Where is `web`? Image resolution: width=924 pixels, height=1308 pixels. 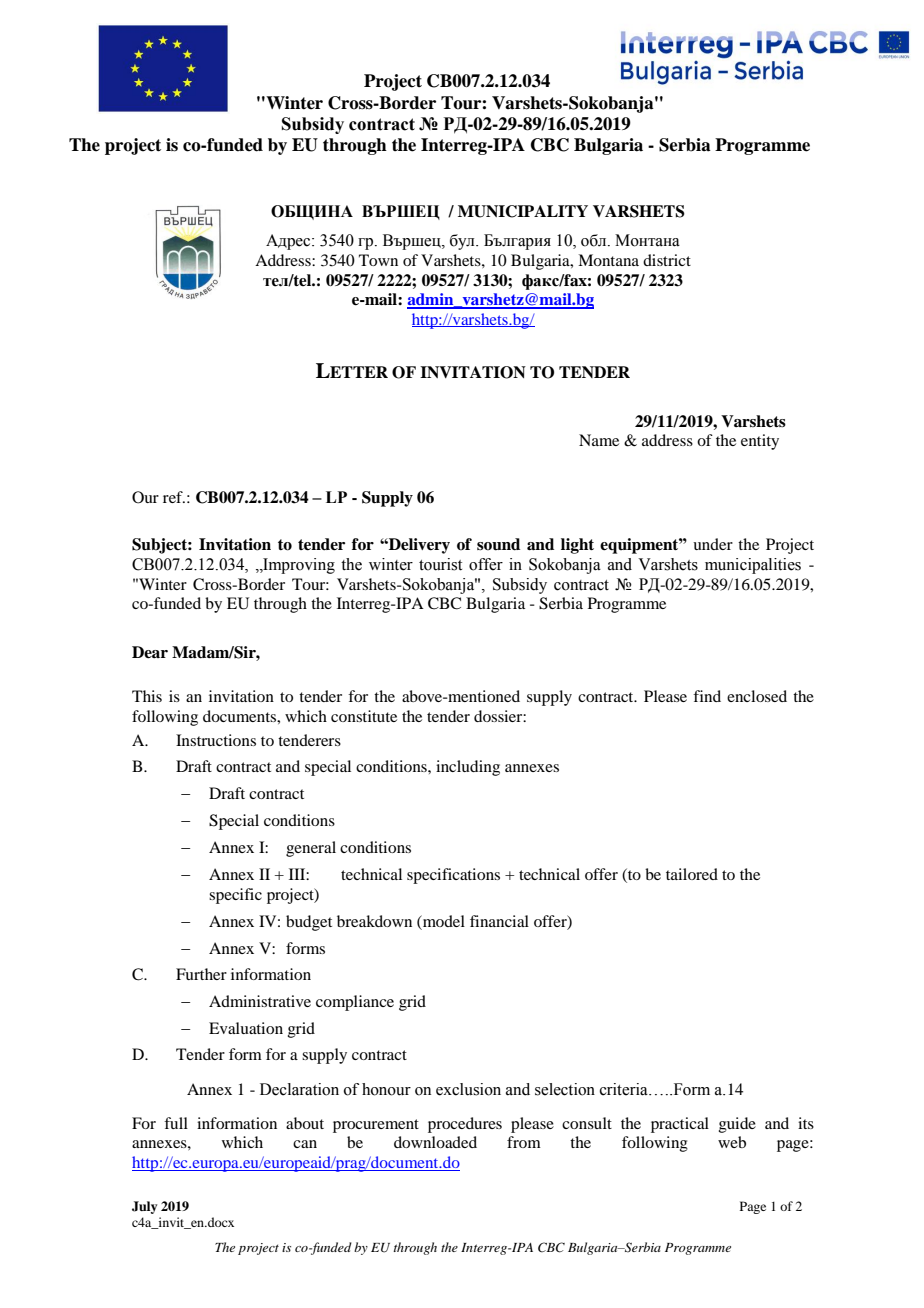
web is located at coordinates (732, 1142).
